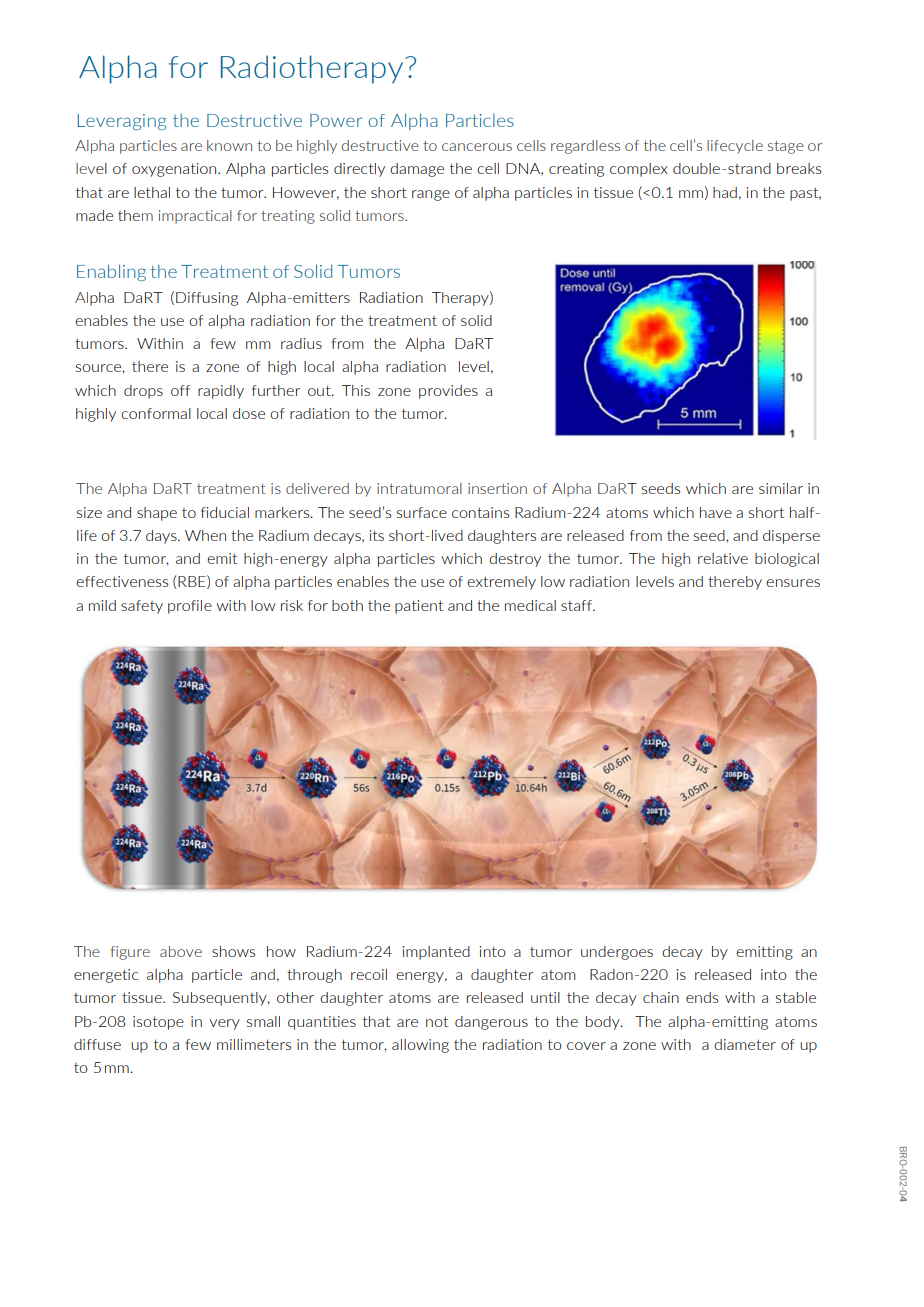  Describe the element at coordinates (158, 1023) in the screenshot. I see `isotope` at that location.
